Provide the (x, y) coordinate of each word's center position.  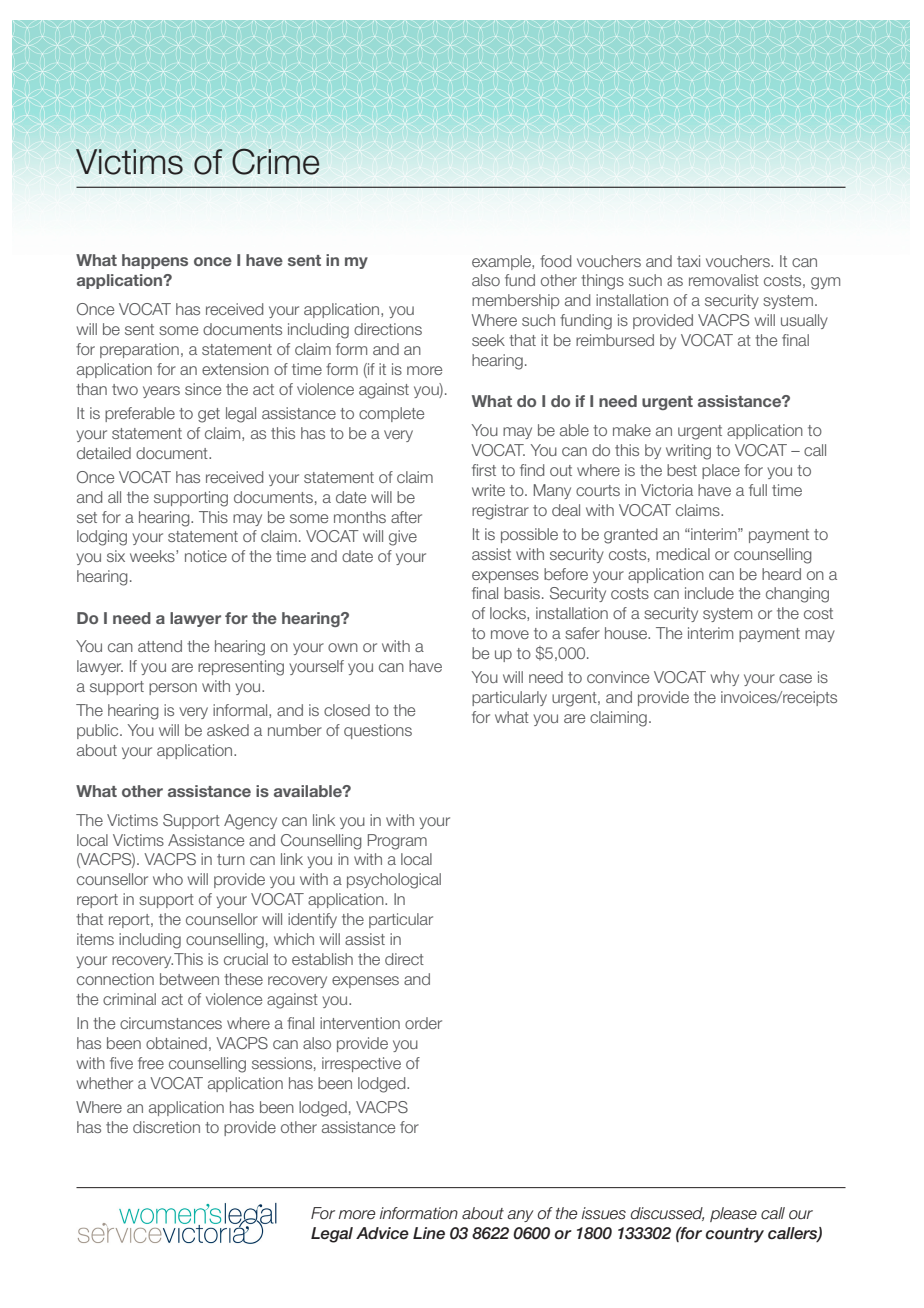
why (725, 678)
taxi (688, 261)
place (721, 471)
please (733, 1214)
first (484, 470)
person (173, 689)
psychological (394, 881)
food (555, 261)
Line (429, 1233)
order (423, 1023)
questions (378, 731)
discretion (166, 1127)
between (189, 979)
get (209, 415)
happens (155, 261)
